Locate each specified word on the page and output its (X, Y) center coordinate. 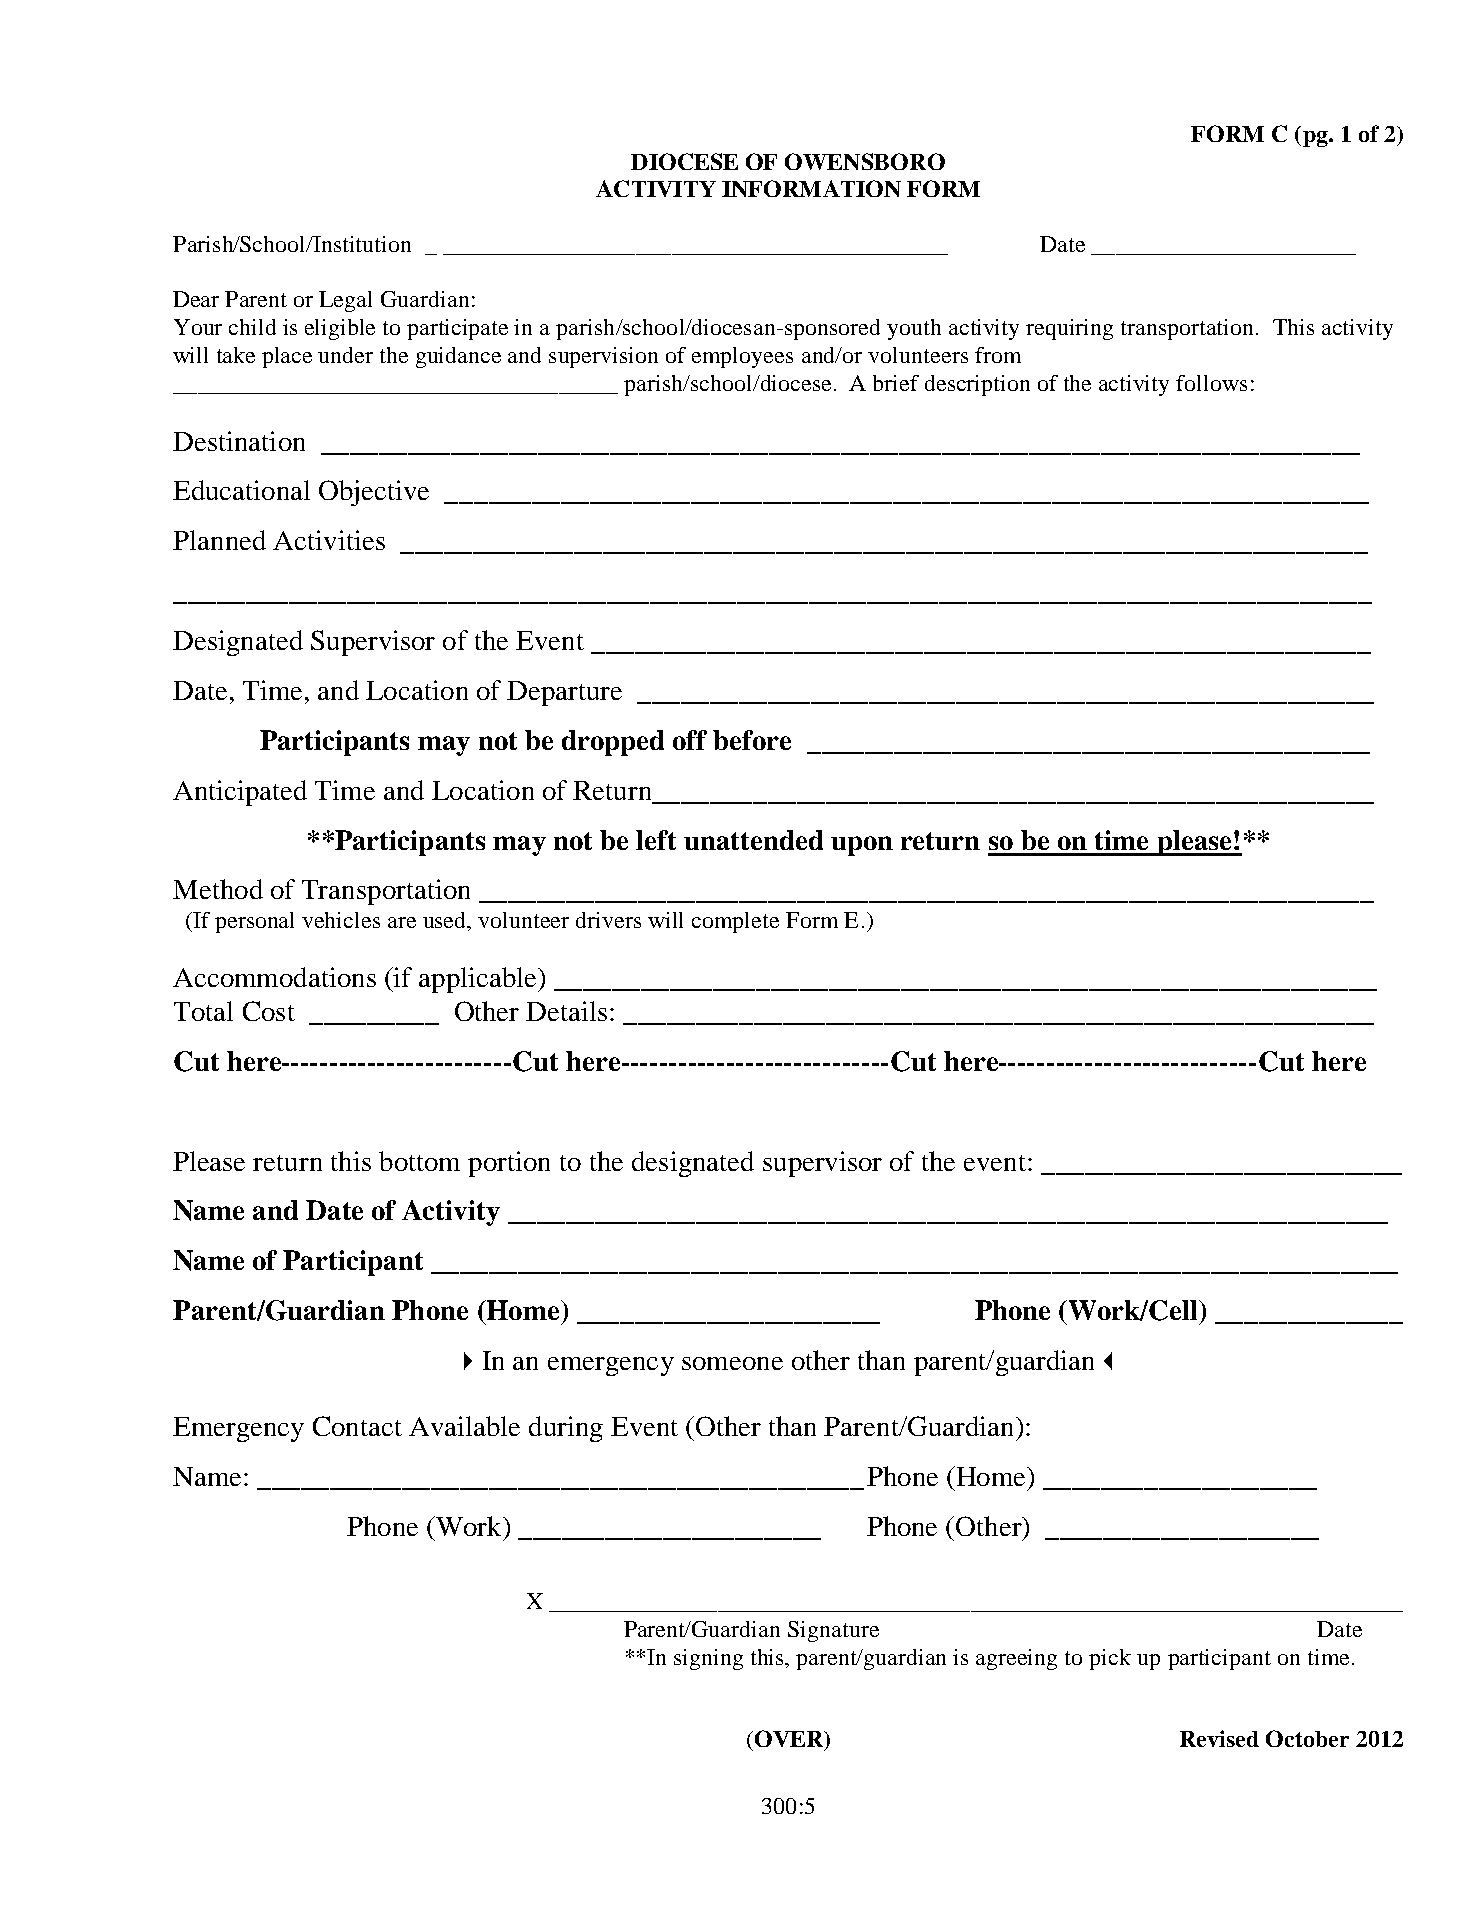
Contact (357, 1426)
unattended (753, 840)
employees (742, 357)
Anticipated (240, 793)
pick (1110, 1659)
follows (1211, 383)
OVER (789, 1740)
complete (735, 922)
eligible (340, 329)
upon (862, 846)
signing (708, 1659)
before (752, 740)
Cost (269, 1011)
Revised (1219, 1738)
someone (732, 1363)
